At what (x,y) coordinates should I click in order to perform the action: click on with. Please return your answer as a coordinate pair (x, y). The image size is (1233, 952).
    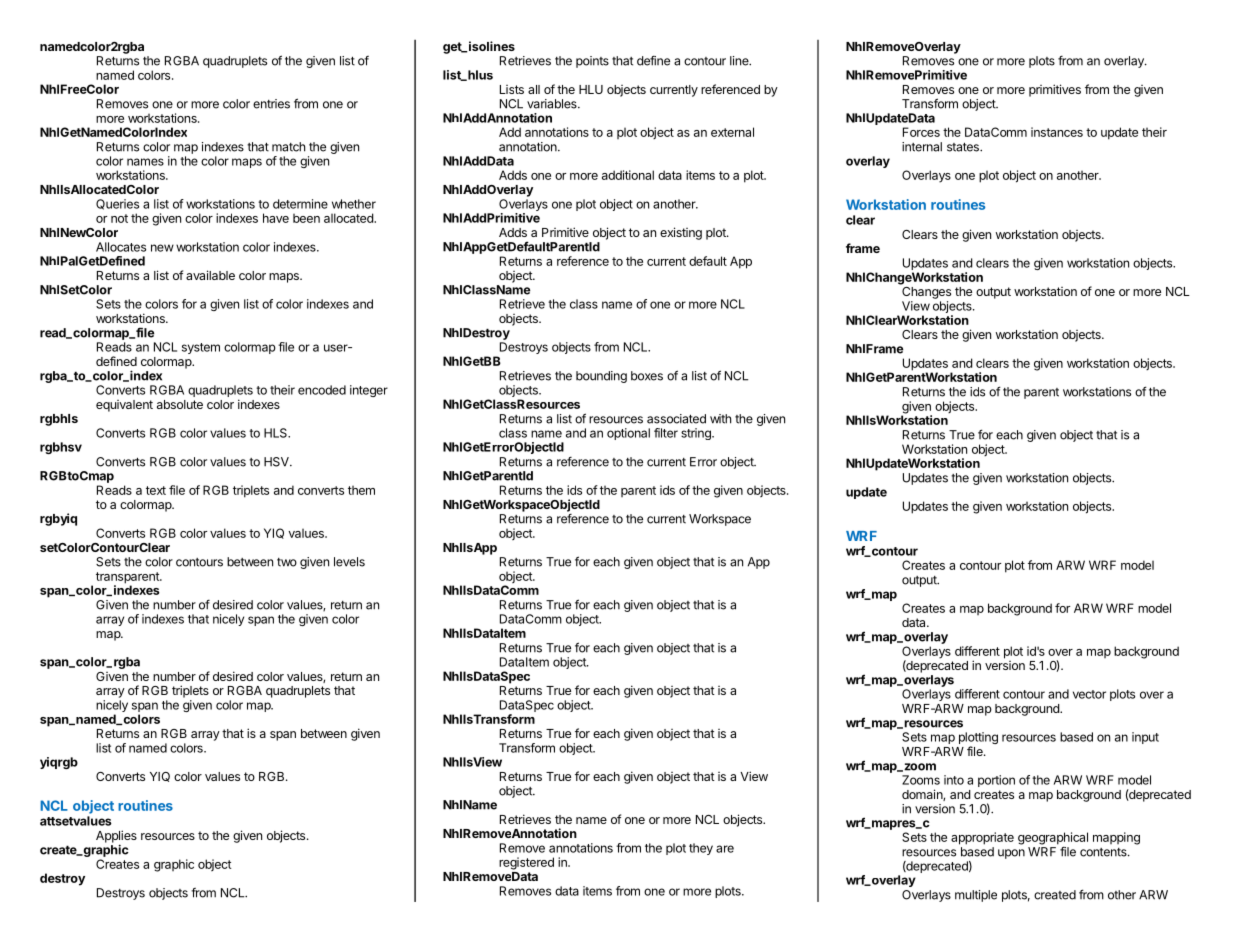
    Looking at the image, I should click on (720, 419).
